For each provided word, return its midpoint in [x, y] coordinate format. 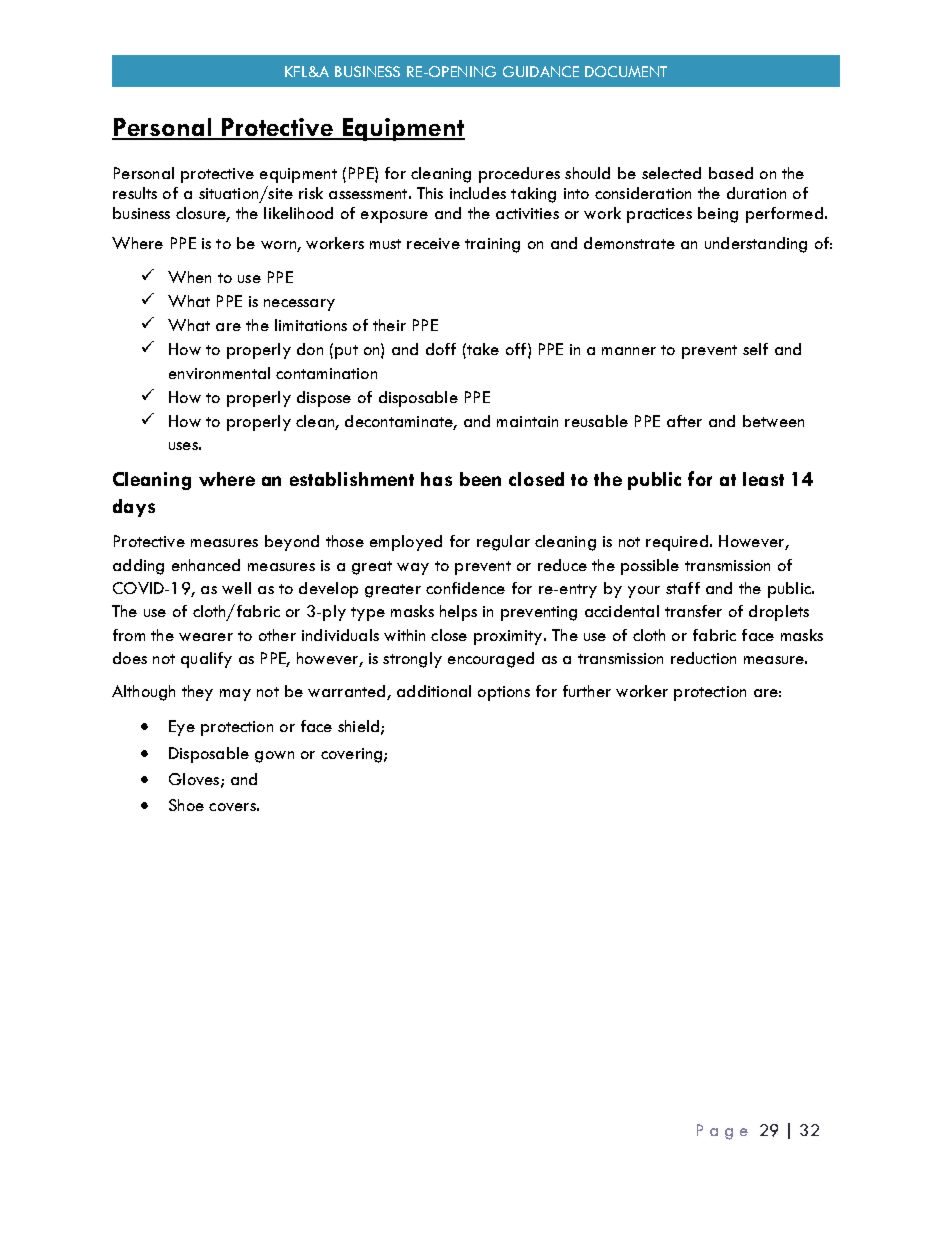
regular [503, 543]
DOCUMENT [626, 71]
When [189, 277]
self [755, 349]
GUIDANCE [541, 71]
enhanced [206, 565]
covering [351, 755]
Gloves [194, 779]
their [389, 325]
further [587, 691]
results [135, 193]
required [677, 543]
